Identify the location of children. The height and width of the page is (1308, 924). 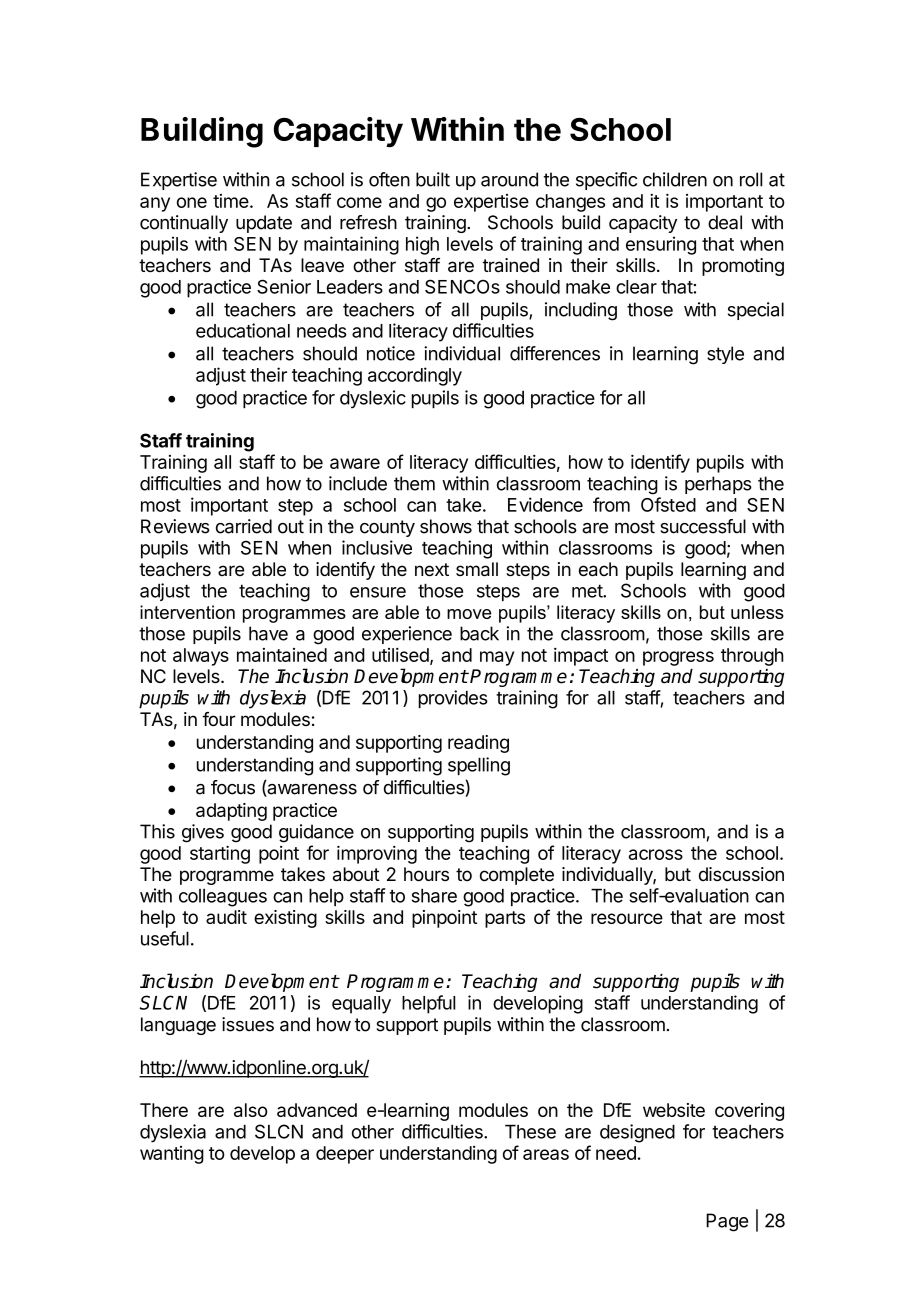
(675, 179).
